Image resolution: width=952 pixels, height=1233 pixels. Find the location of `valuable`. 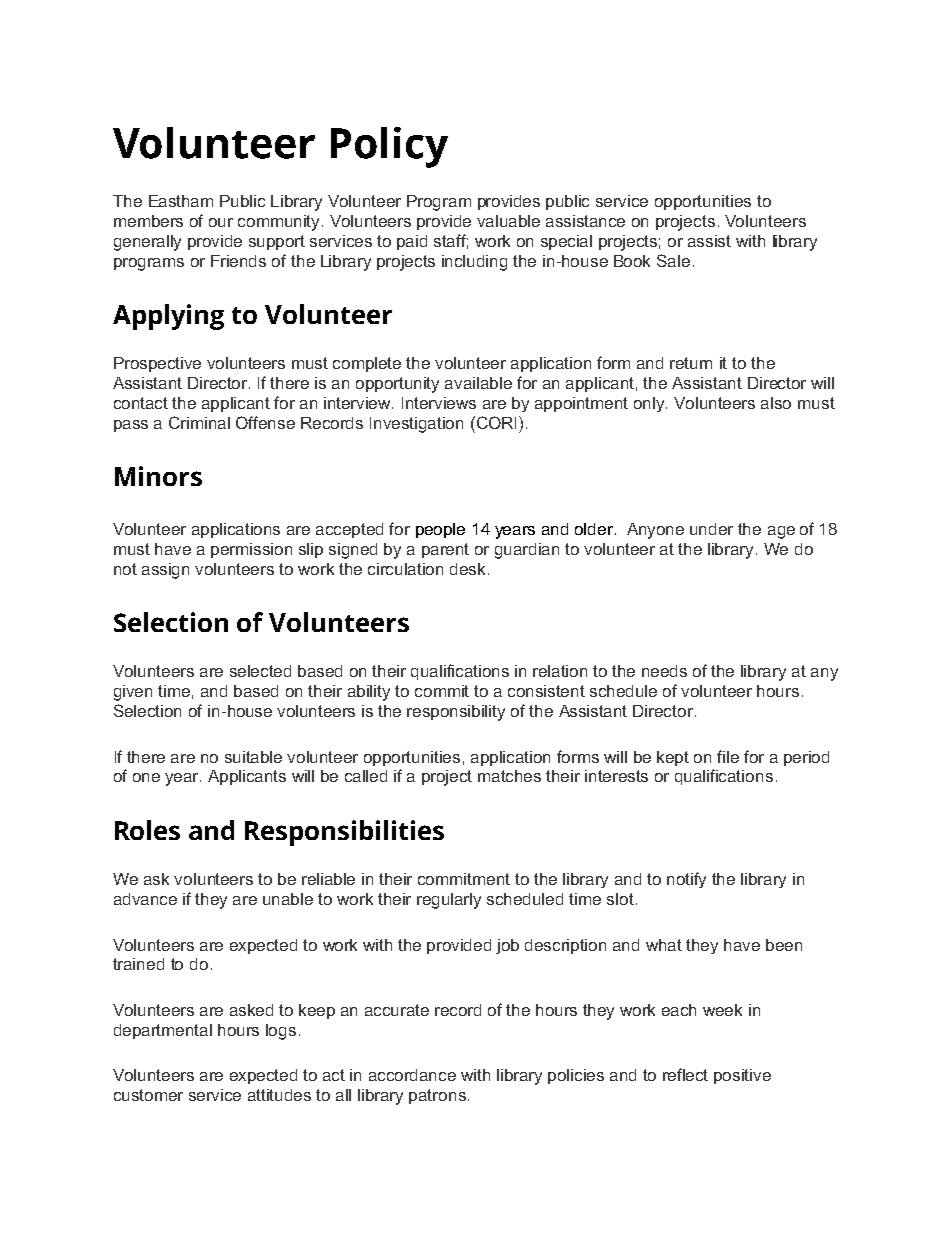

valuable is located at coordinates (508, 221).
